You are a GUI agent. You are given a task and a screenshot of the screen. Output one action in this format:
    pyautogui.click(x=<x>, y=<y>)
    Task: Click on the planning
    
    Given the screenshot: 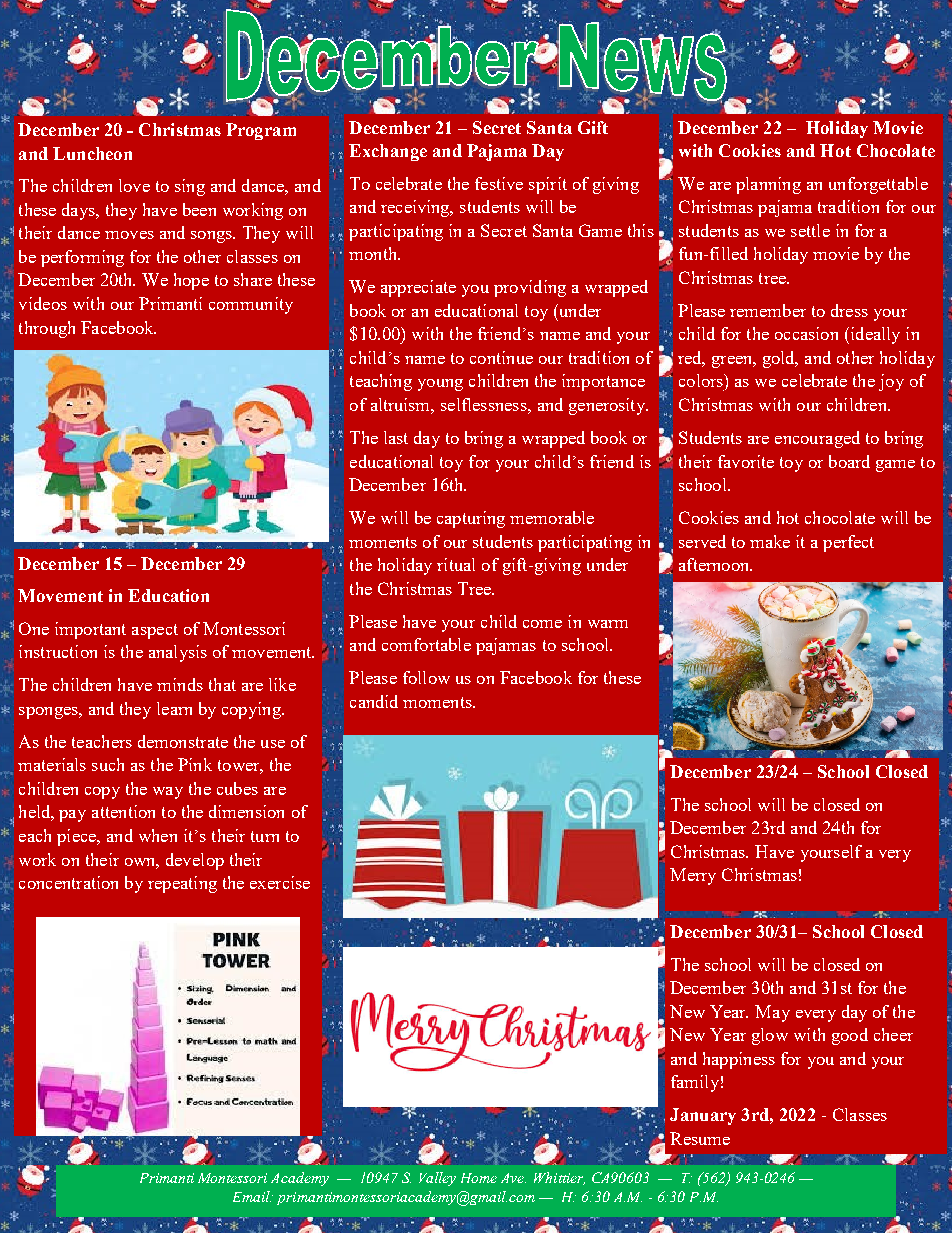 What is the action you would take?
    pyautogui.click(x=768, y=185)
